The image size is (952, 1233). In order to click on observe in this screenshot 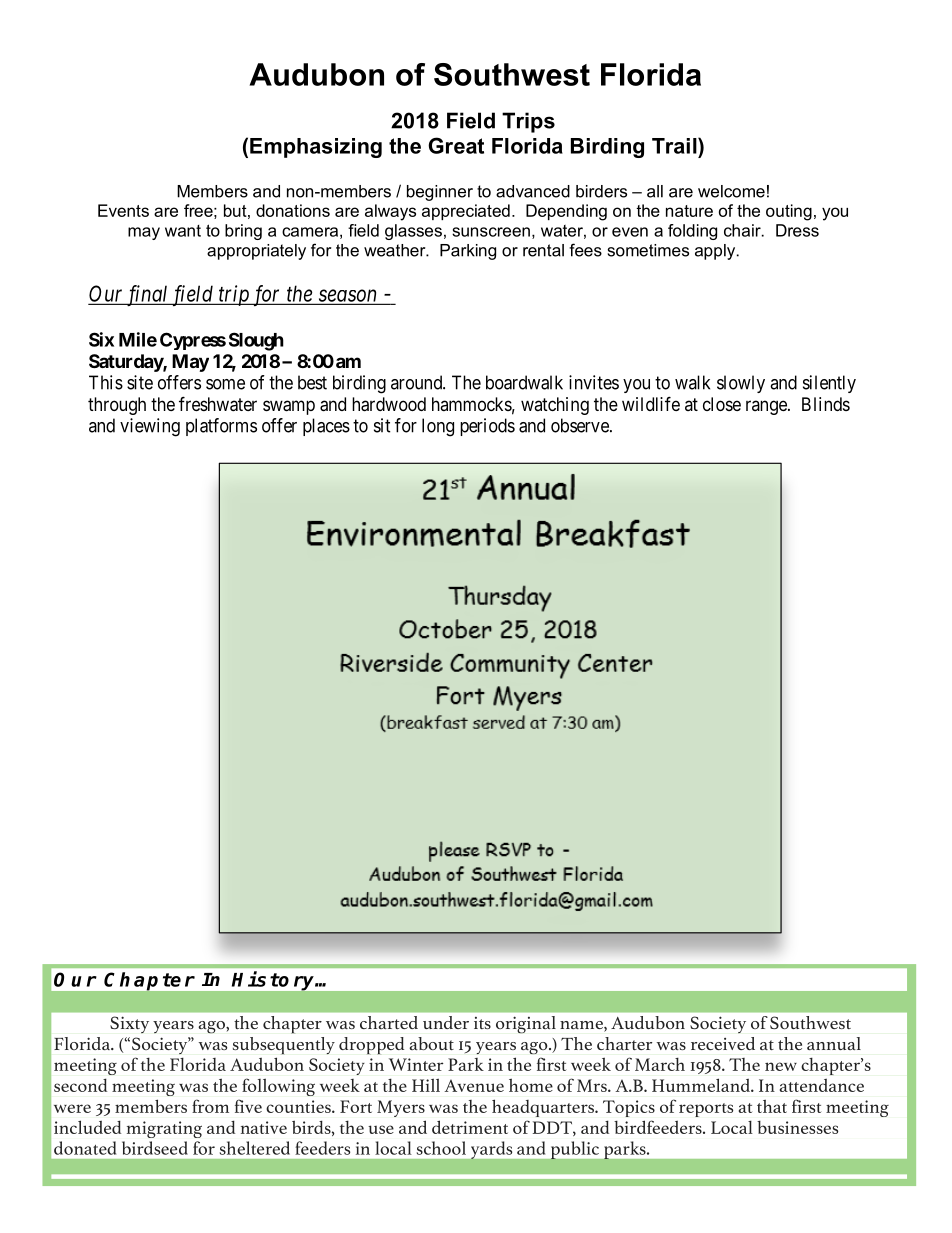, I will do `click(581, 425)`.
